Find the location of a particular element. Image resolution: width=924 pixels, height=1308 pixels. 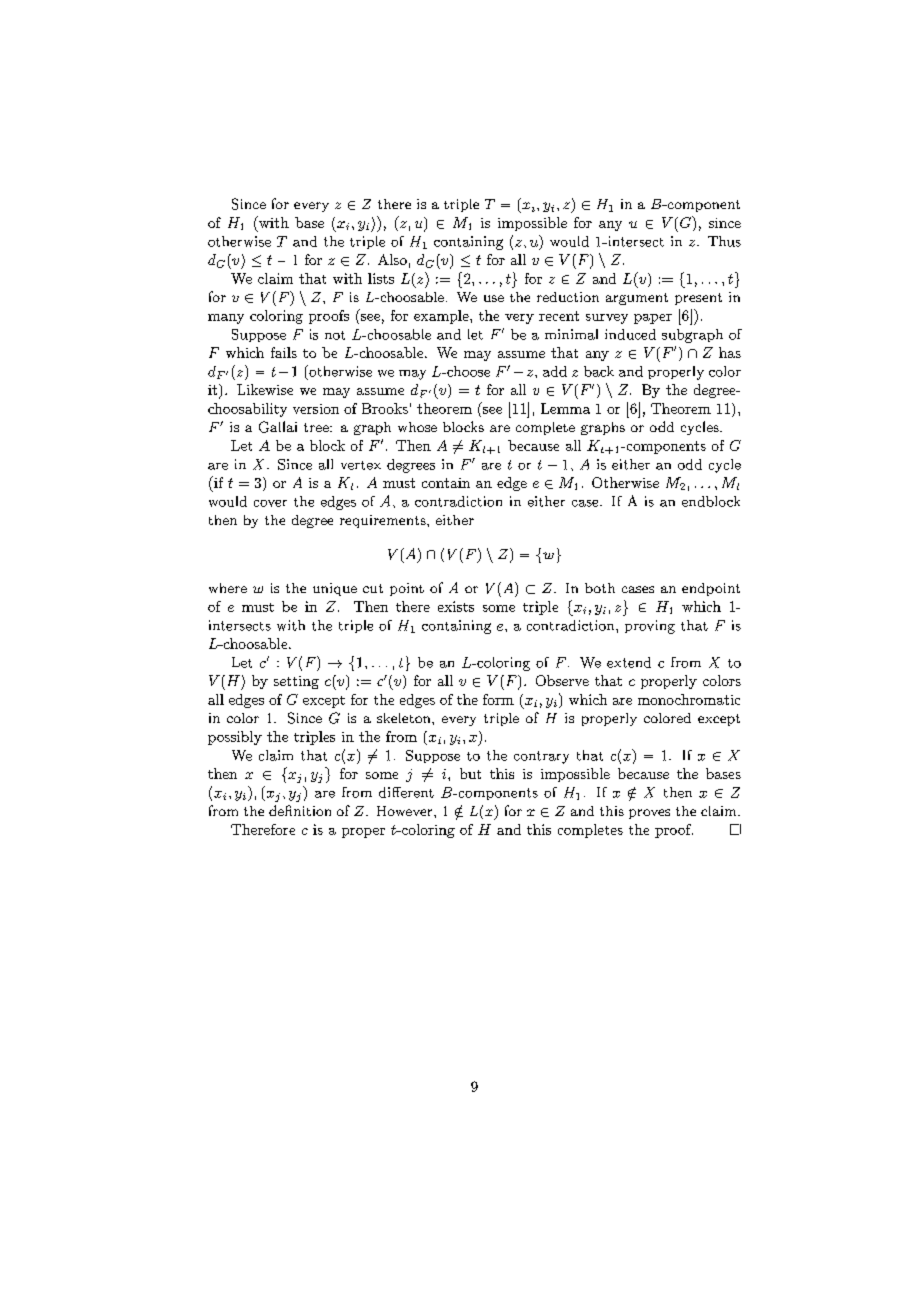

Thus is located at coordinates (724, 241).
